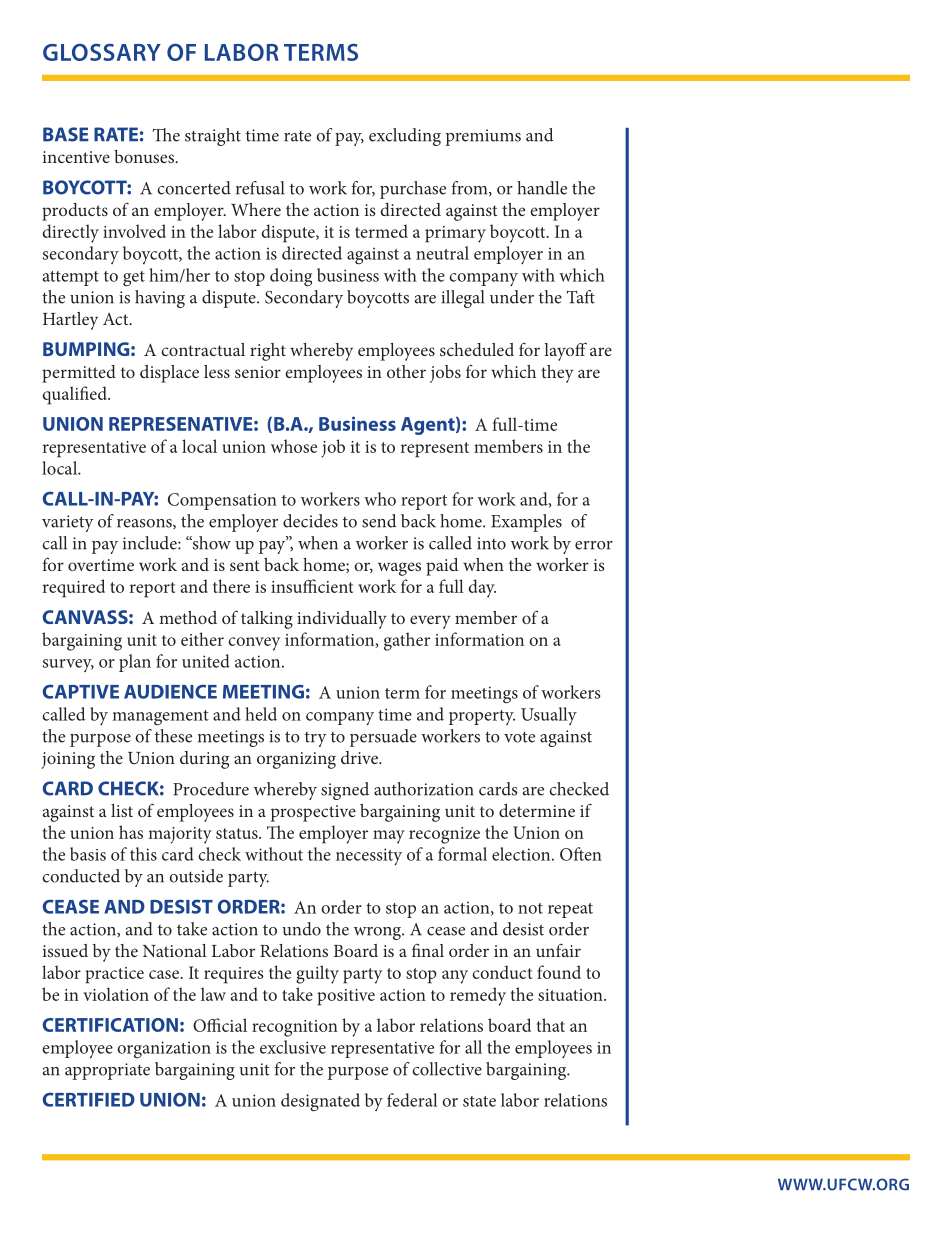  I want to click on vote, so click(519, 737).
